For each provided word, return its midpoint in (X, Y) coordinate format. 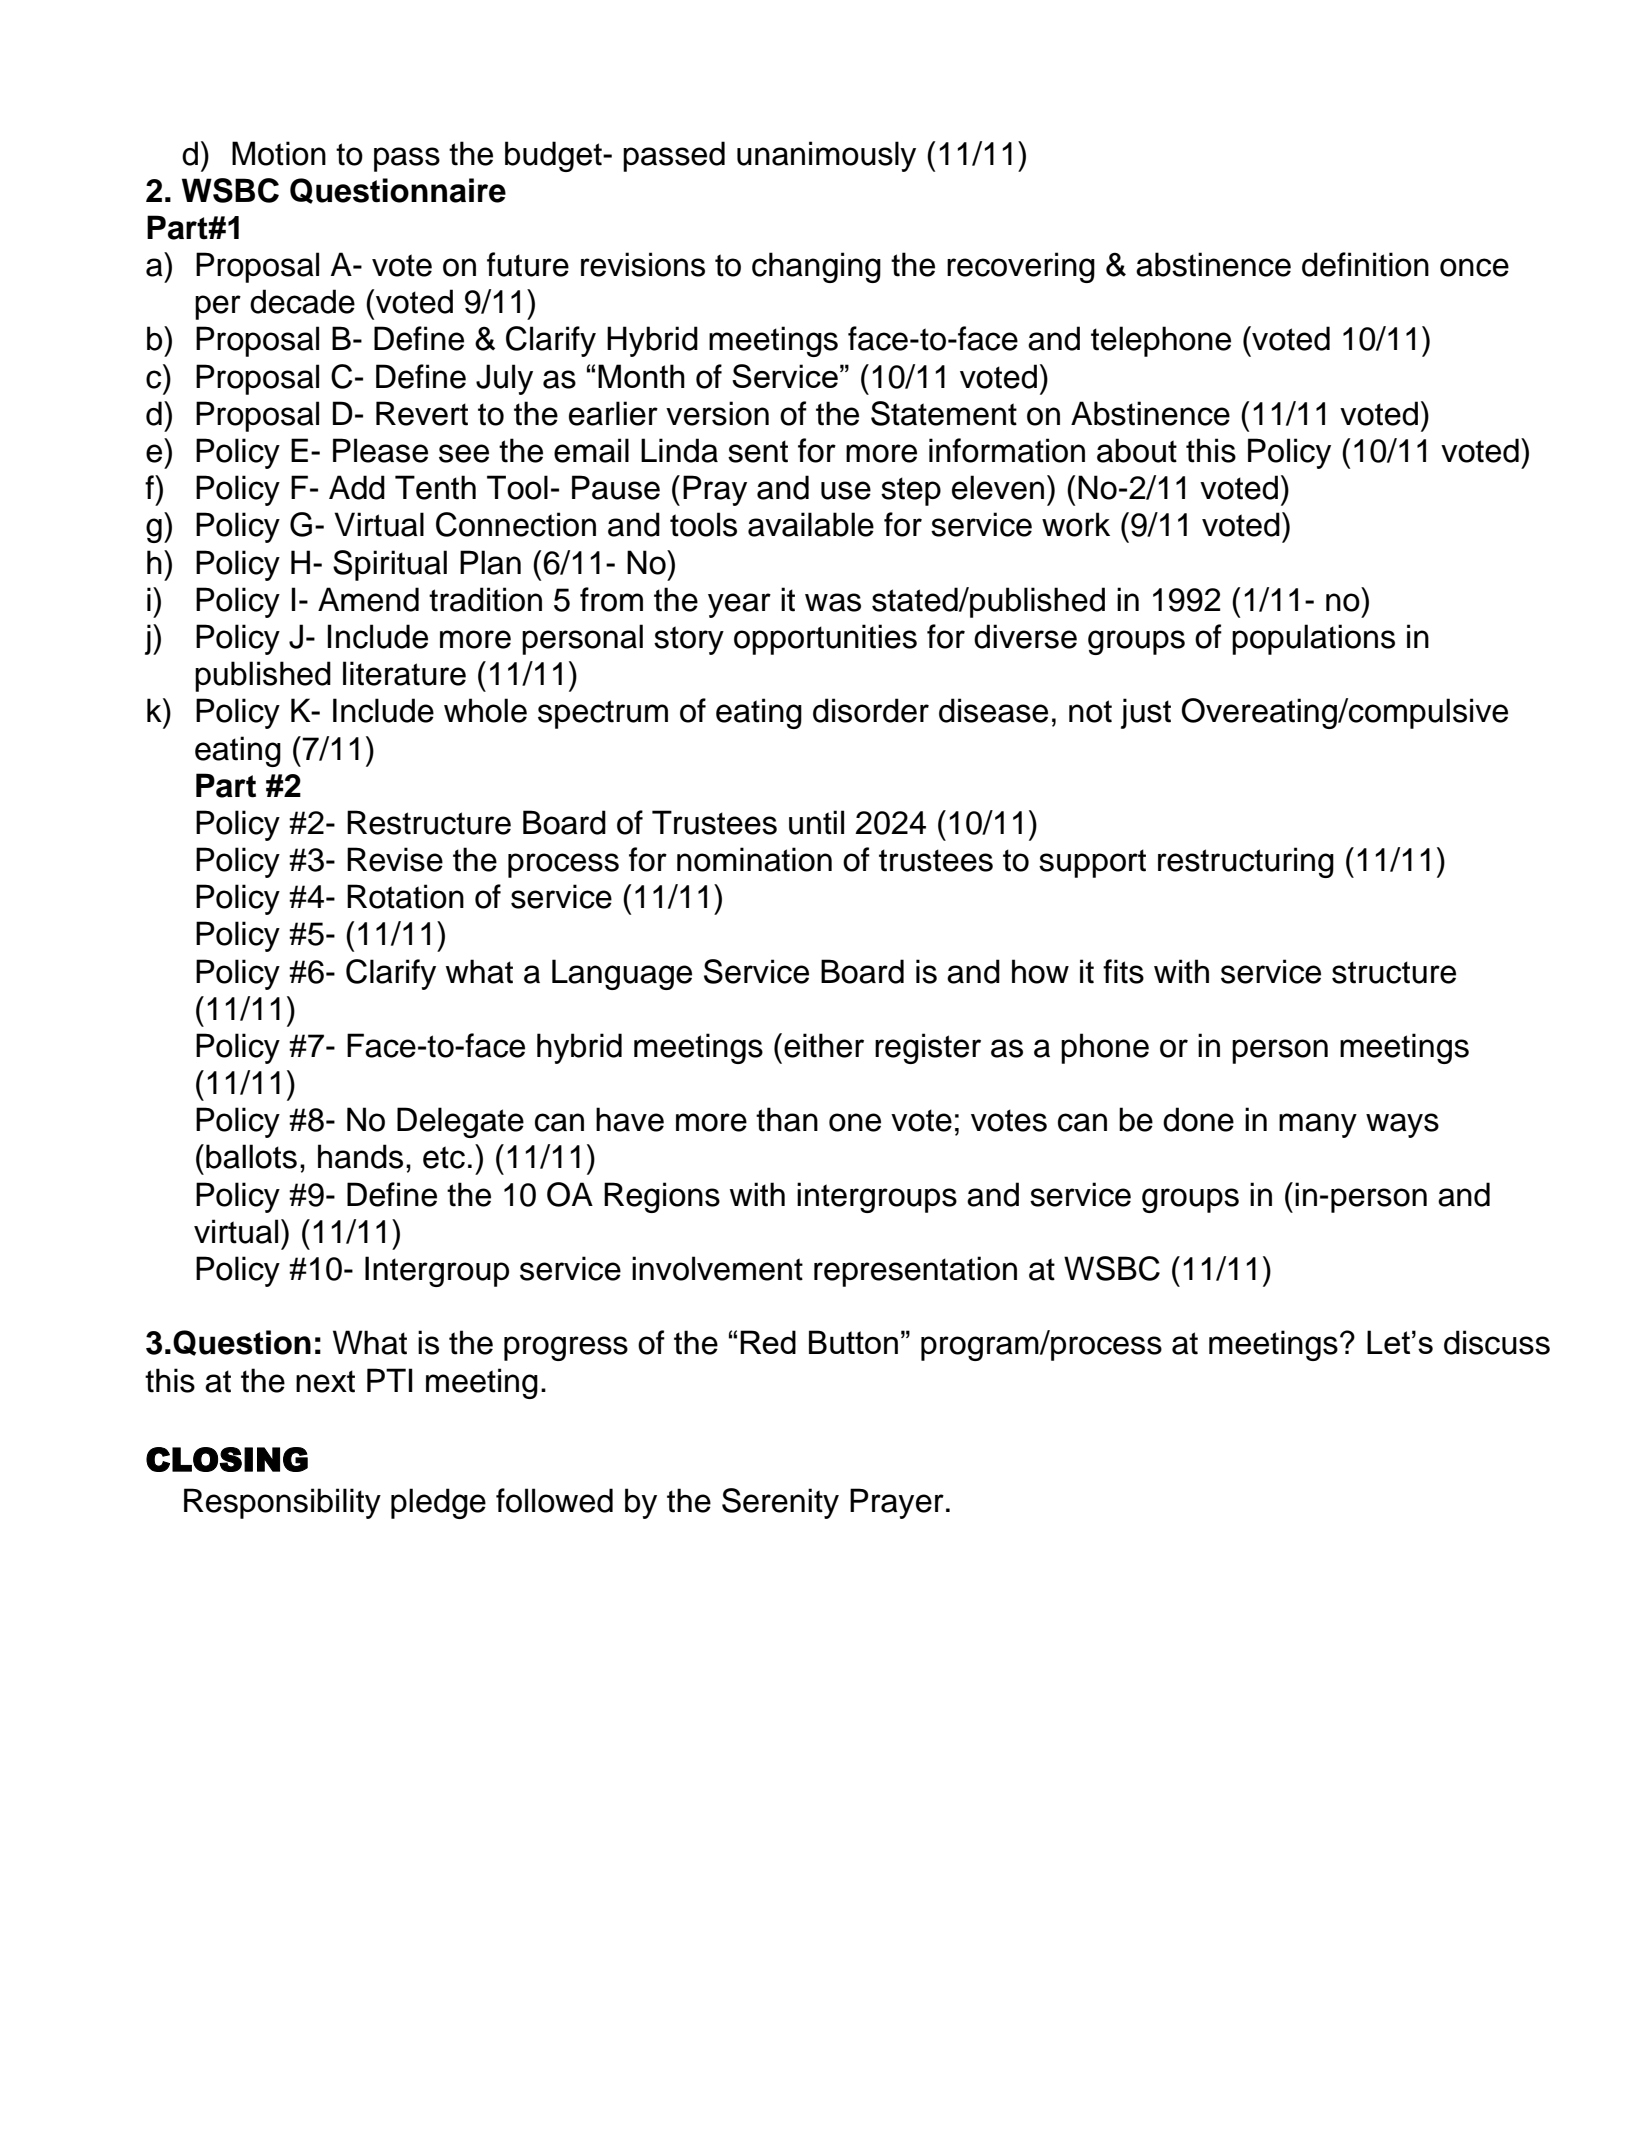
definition (1365, 264)
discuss (1497, 1342)
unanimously (826, 156)
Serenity (780, 1503)
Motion (279, 153)
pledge (438, 1503)
